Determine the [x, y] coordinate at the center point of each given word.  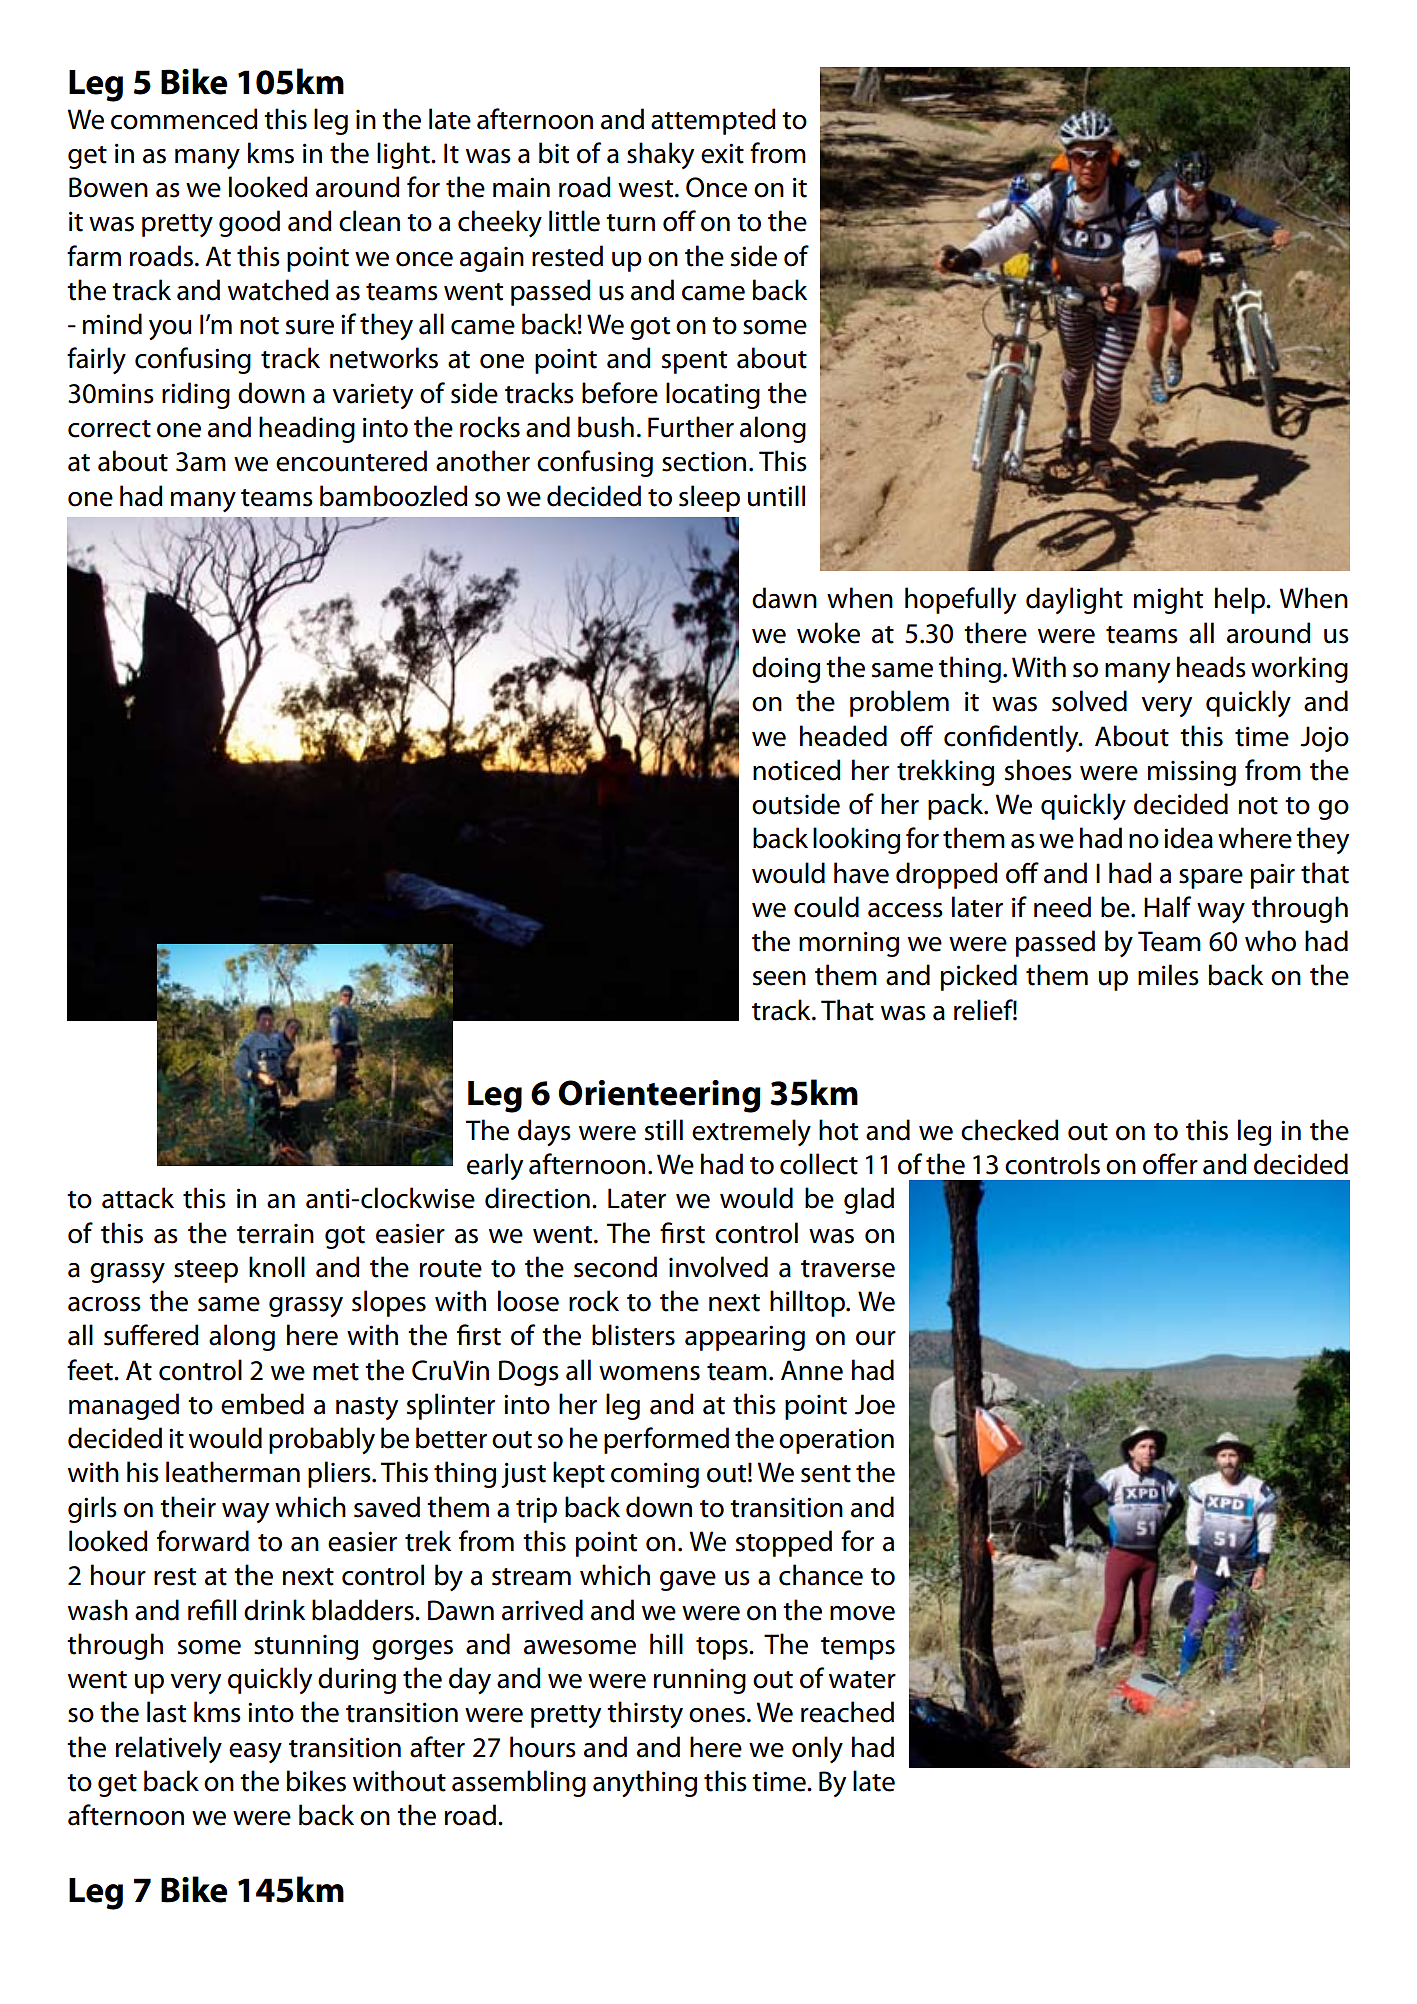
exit [722, 153]
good [249, 223]
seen [779, 978]
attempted [713, 121]
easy [255, 1753]
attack [138, 1198]
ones [717, 1715]
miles [1168, 975]
